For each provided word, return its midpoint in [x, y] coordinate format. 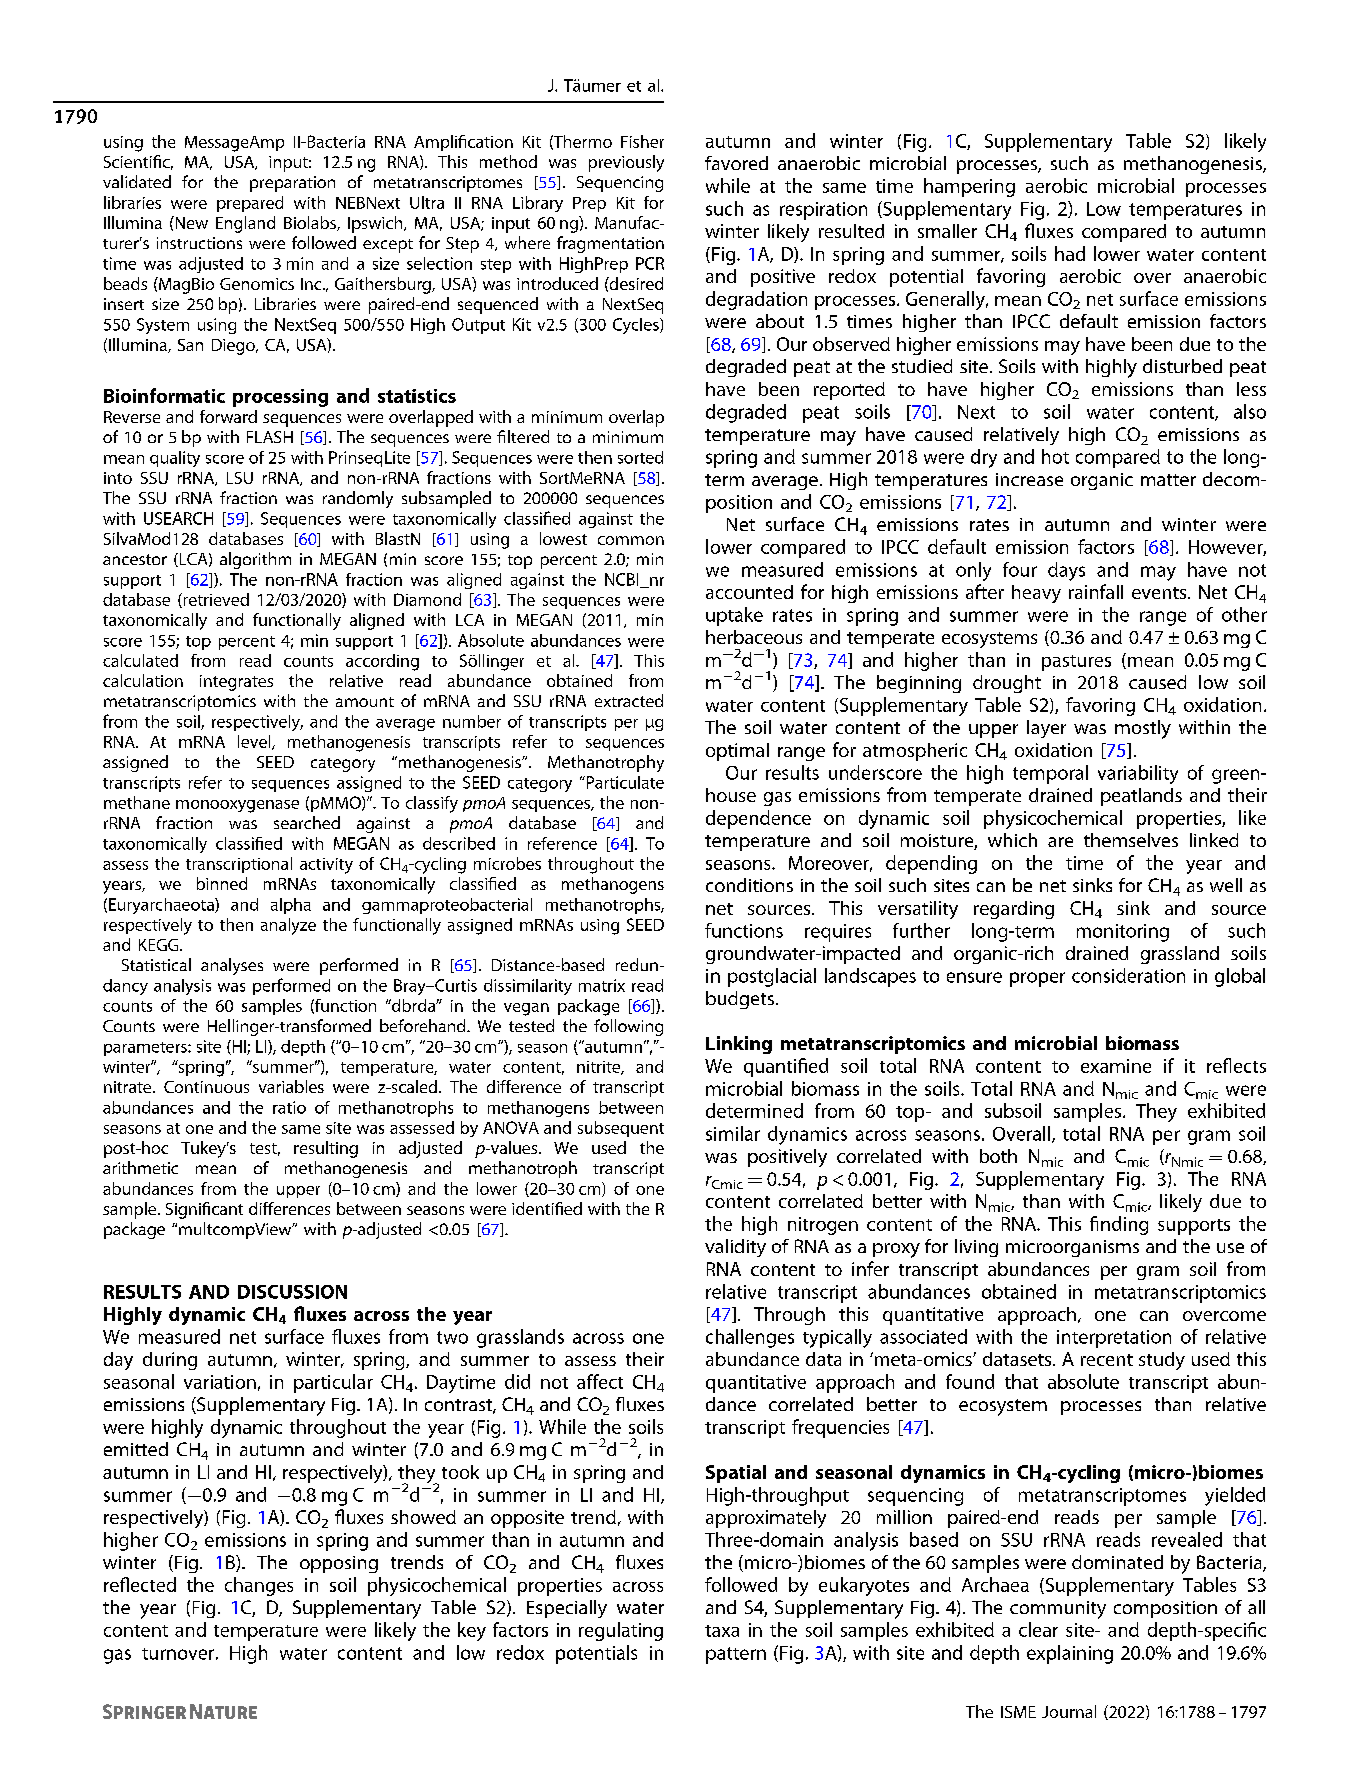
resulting [326, 1149]
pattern [736, 1655]
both [998, 1156]
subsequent [621, 1129]
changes [259, 1586]
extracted [629, 700]
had [1070, 253]
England [245, 224]
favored [736, 163]
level [255, 742]
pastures [1076, 663]
